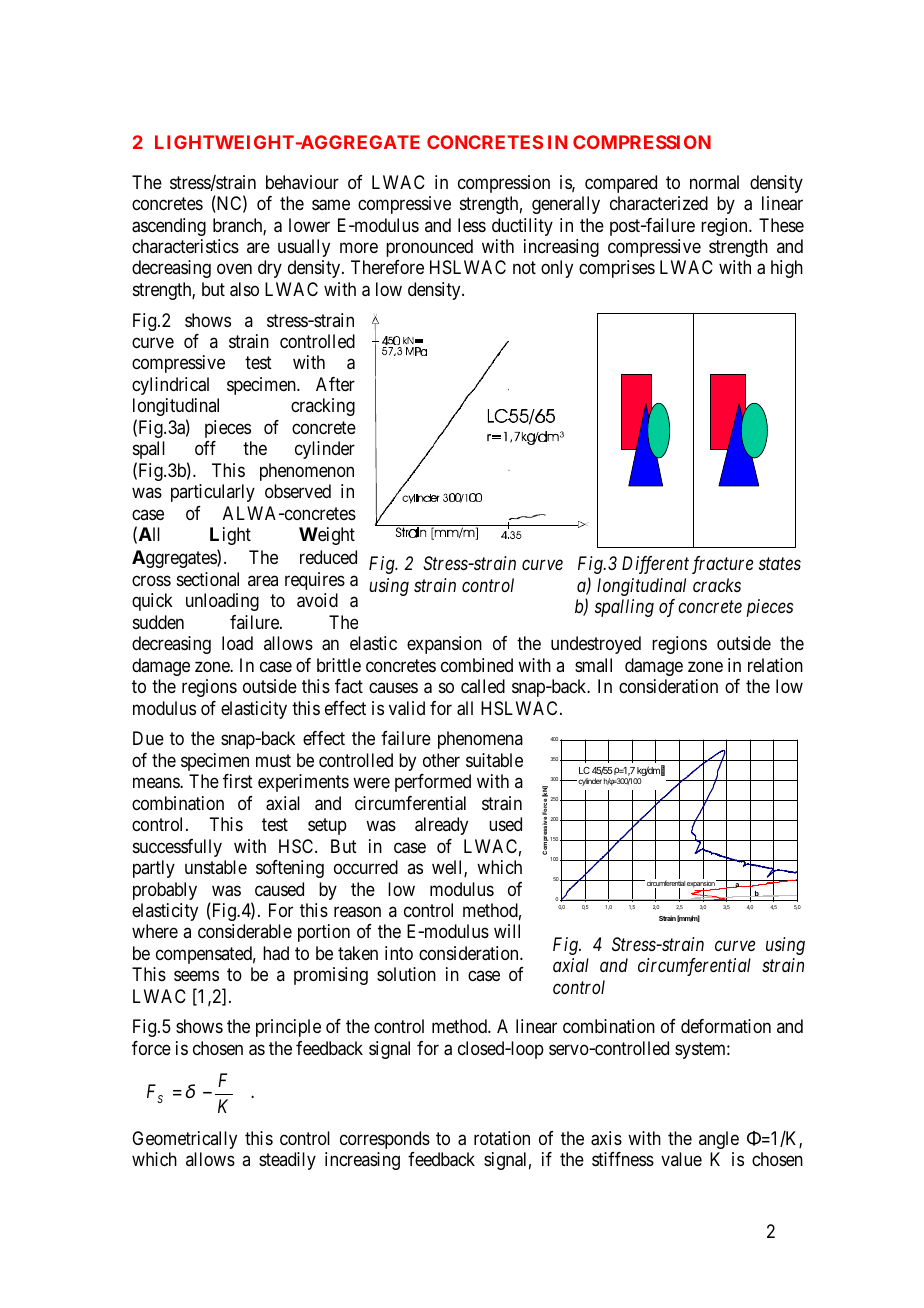 The width and height of the document is (924, 1308). I want to click on Geometrically, so click(184, 1140).
